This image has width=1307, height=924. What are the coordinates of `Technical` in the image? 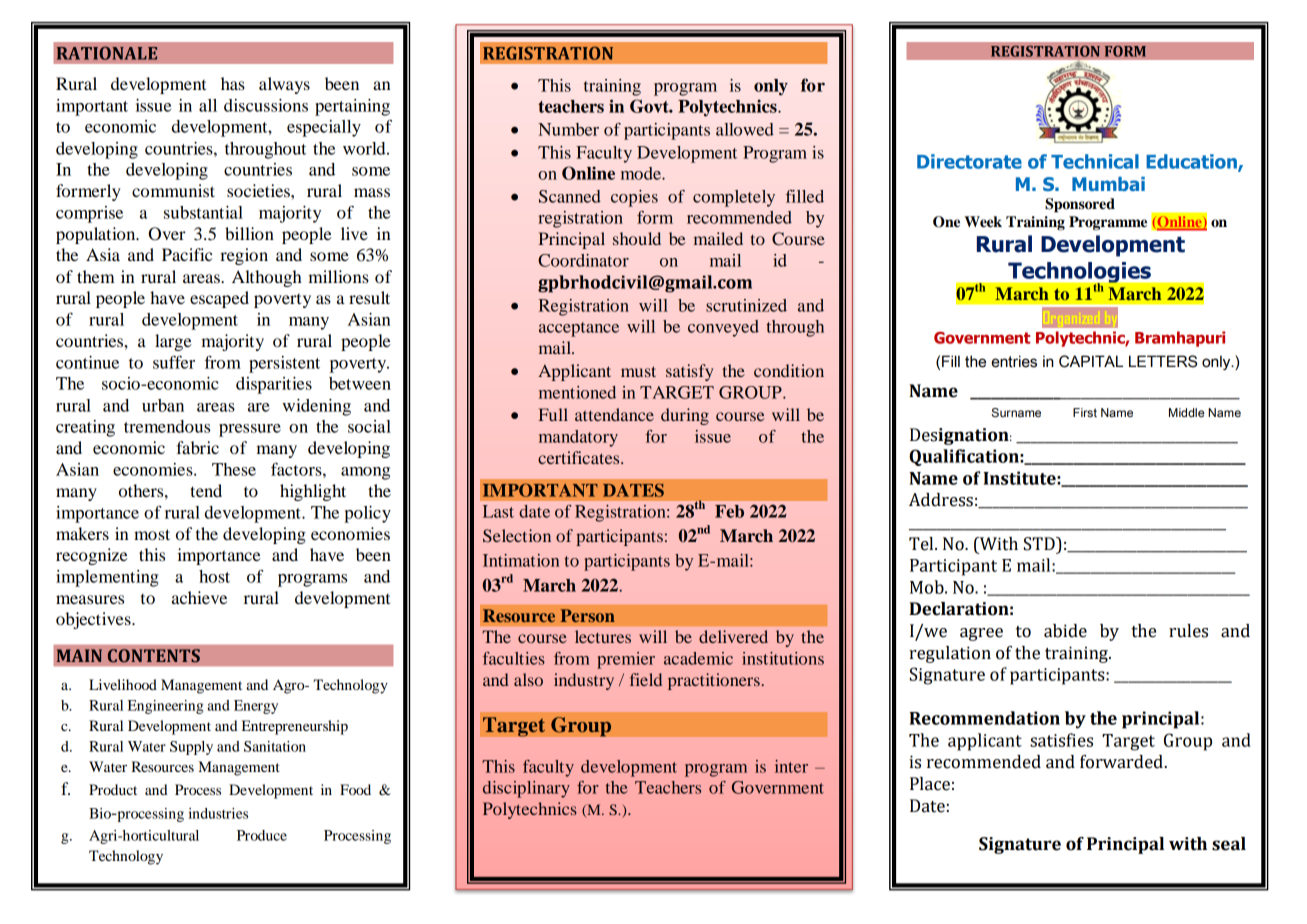 It's located at (1095, 161).
